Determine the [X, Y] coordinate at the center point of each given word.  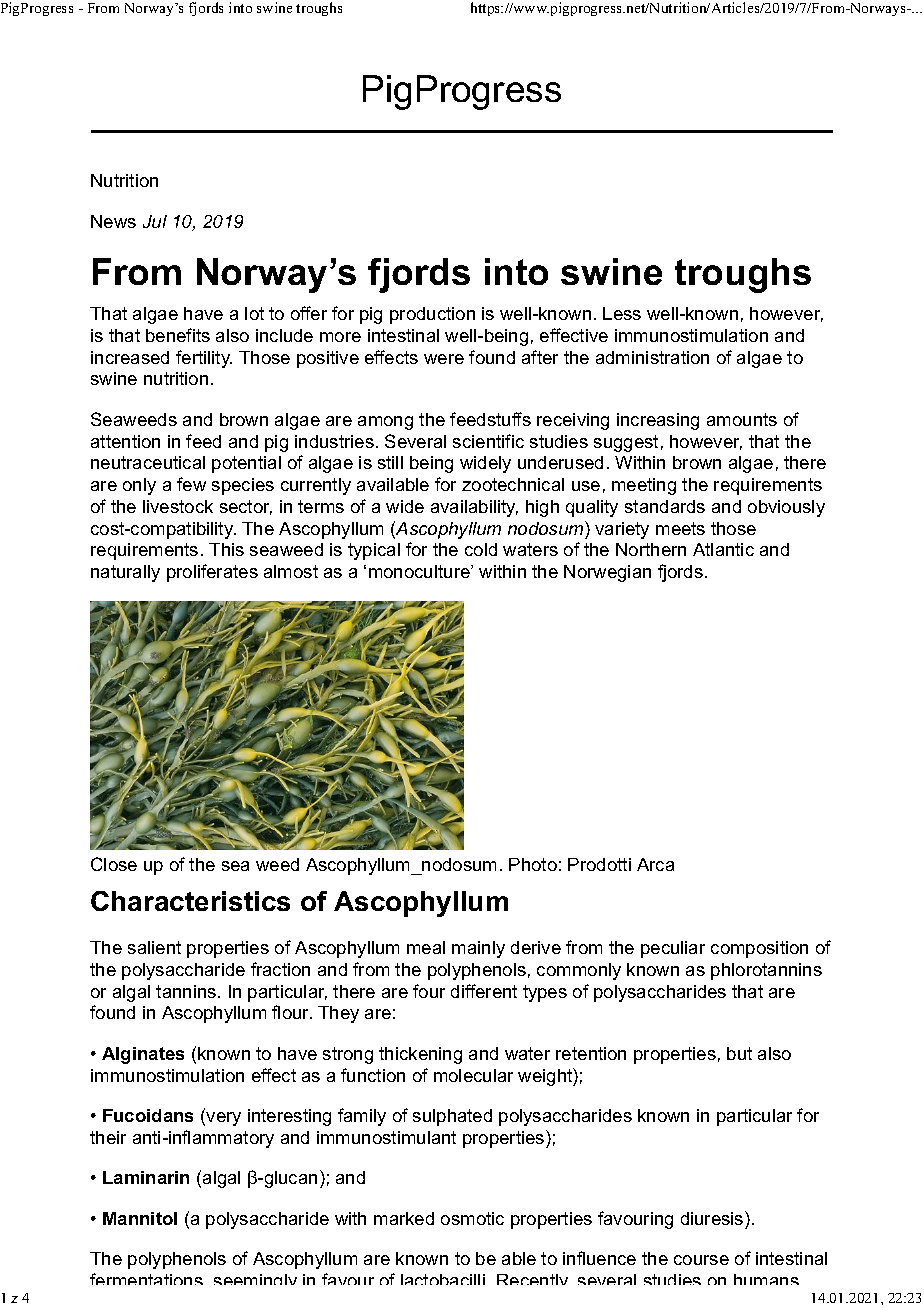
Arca [655, 864]
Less [622, 313]
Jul [155, 221]
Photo [533, 864]
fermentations [146, 1279]
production [432, 315]
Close [114, 864]
